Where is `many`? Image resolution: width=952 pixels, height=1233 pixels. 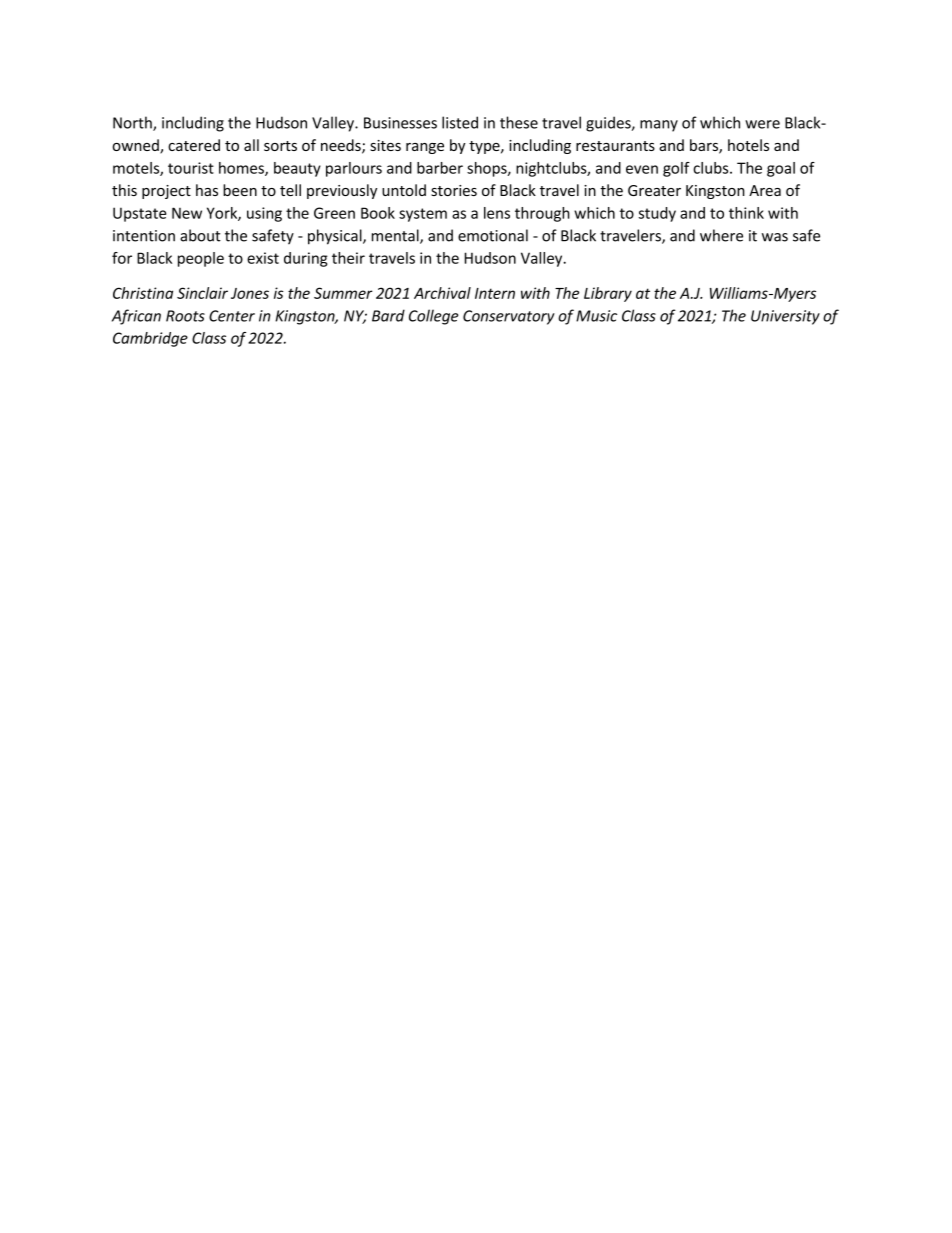 many is located at coordinates (659, 126).
